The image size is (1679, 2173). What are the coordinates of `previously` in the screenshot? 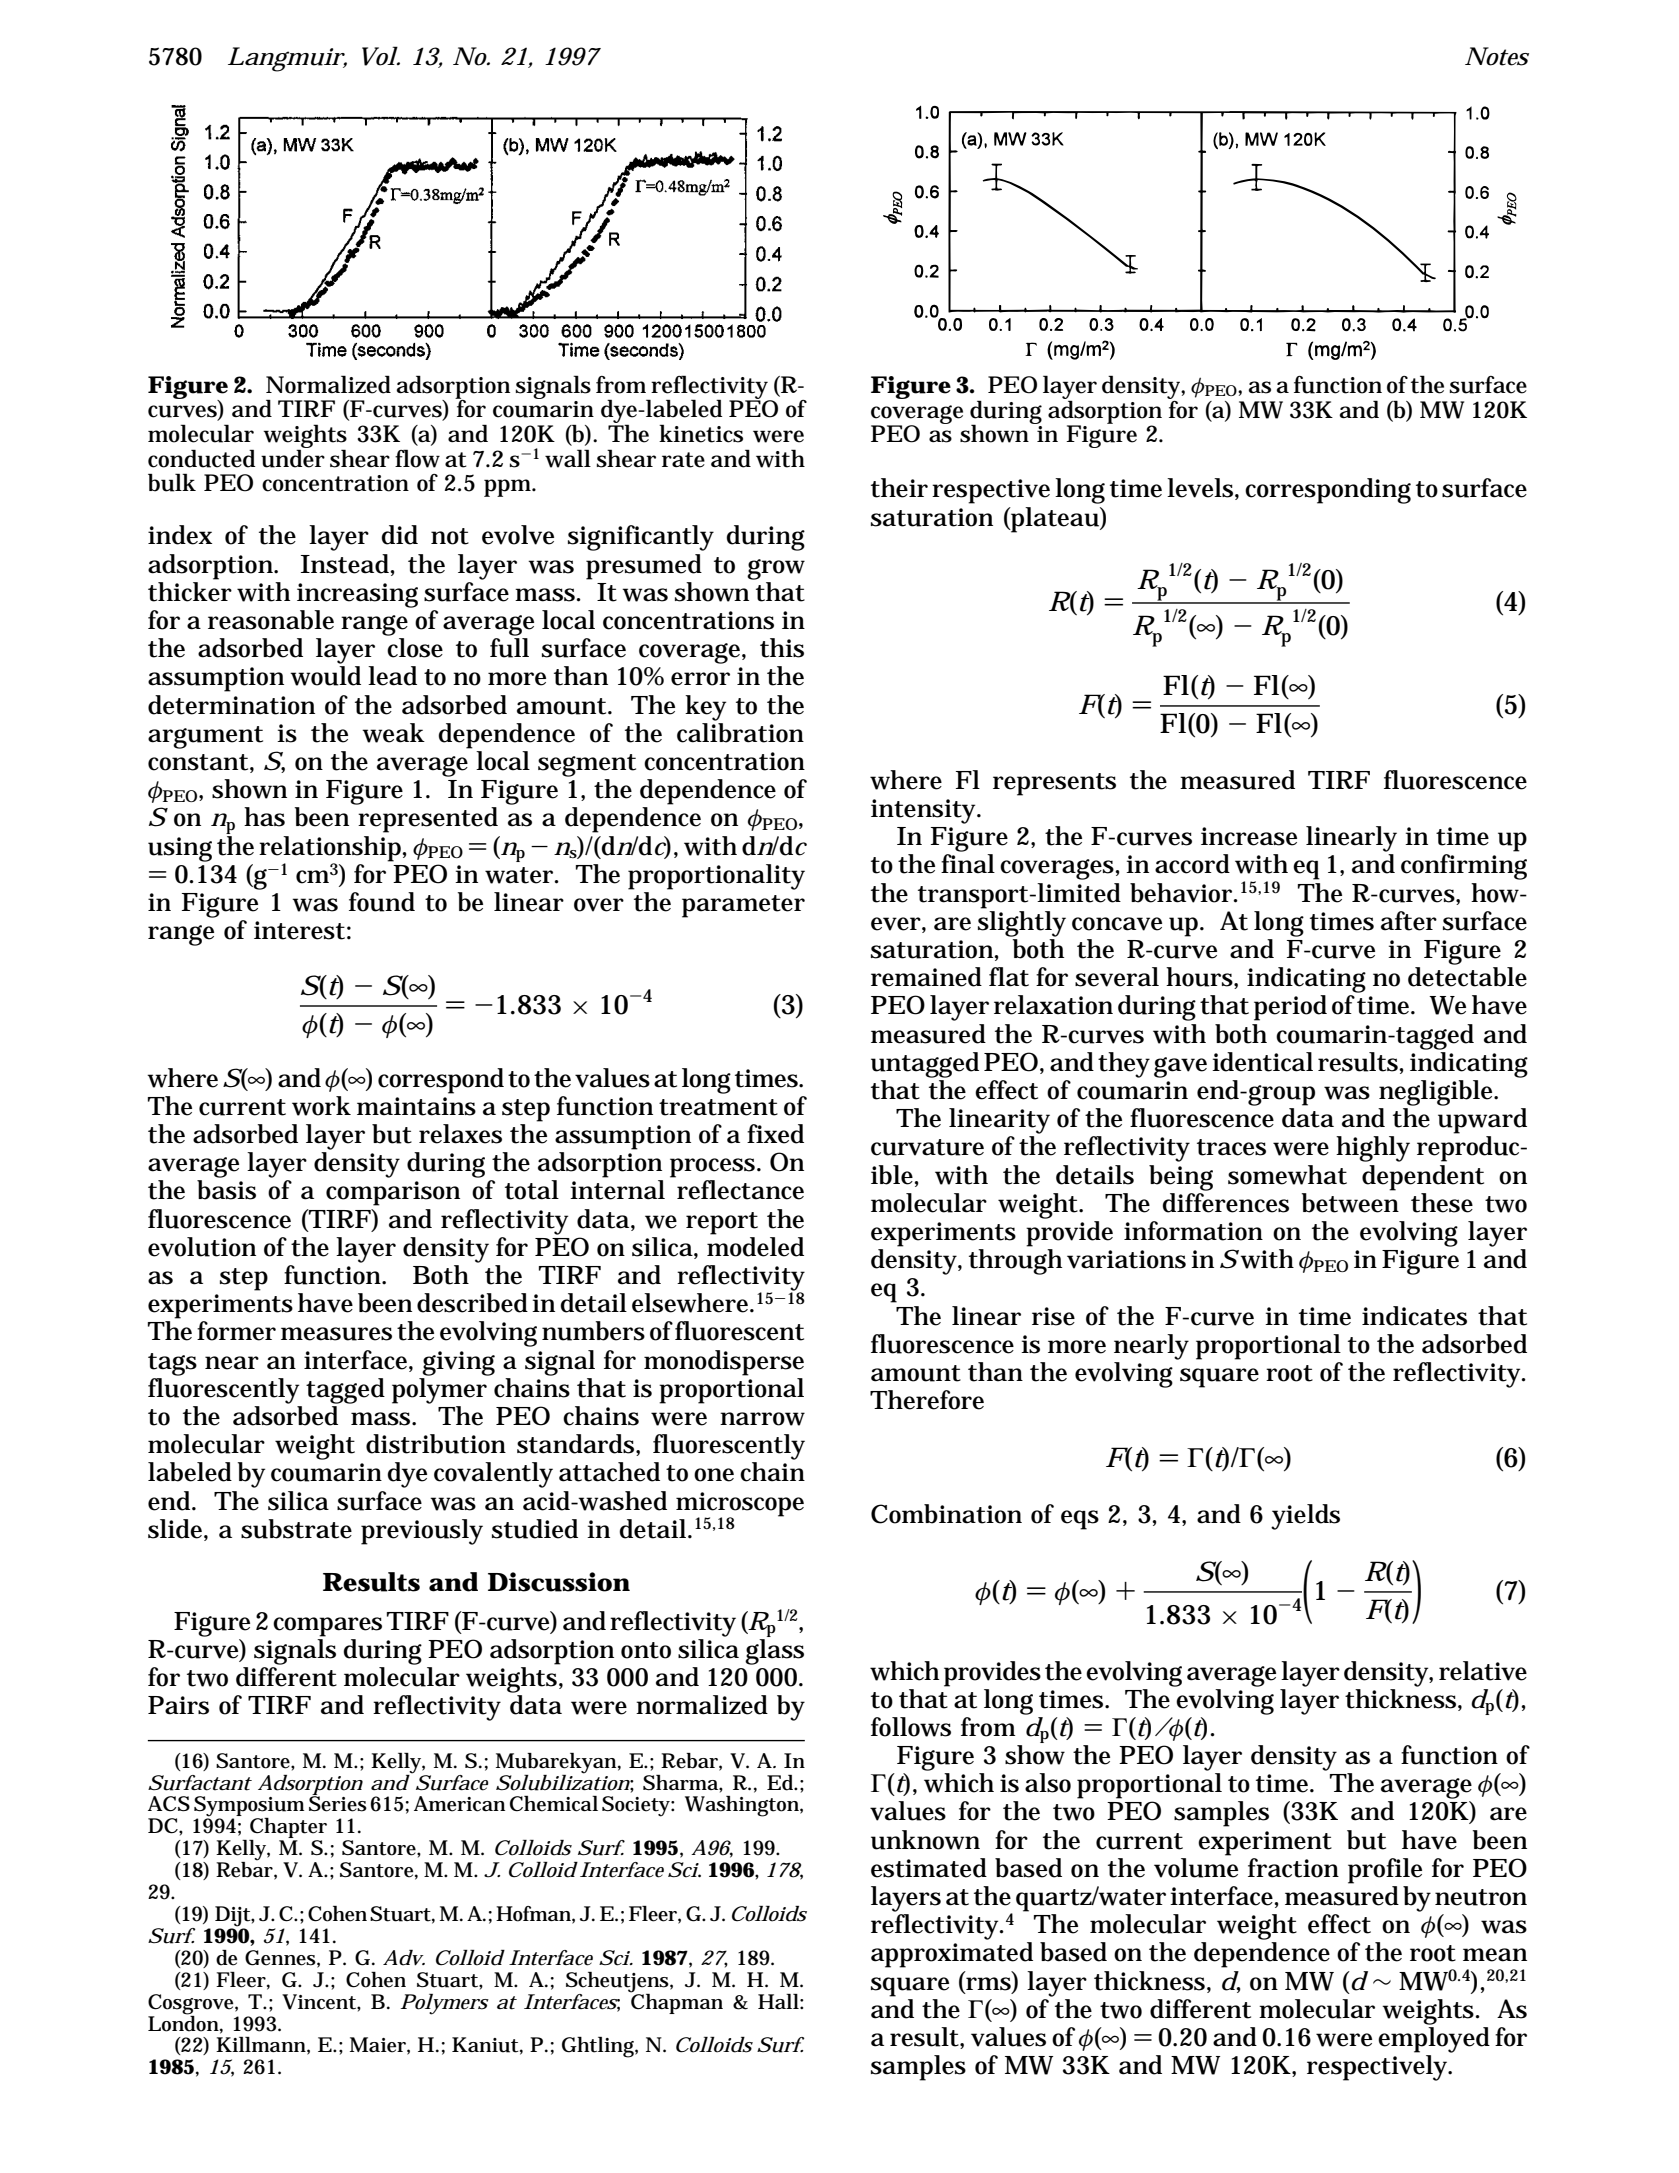 It's located at (422, 1532).
